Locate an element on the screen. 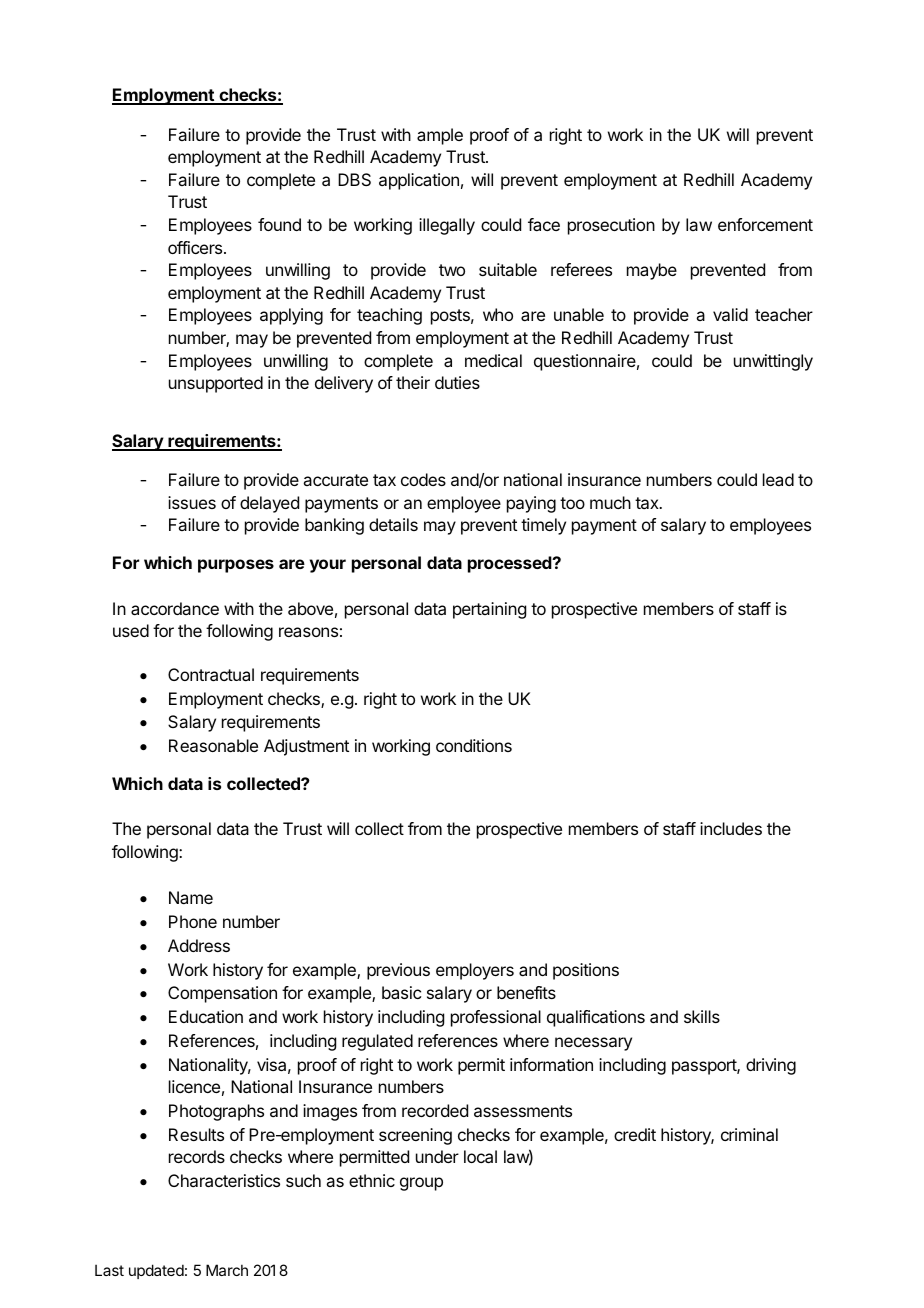 The width and height of the screenshot is (924, 1308). employers is located at coordinates (475, 971).
